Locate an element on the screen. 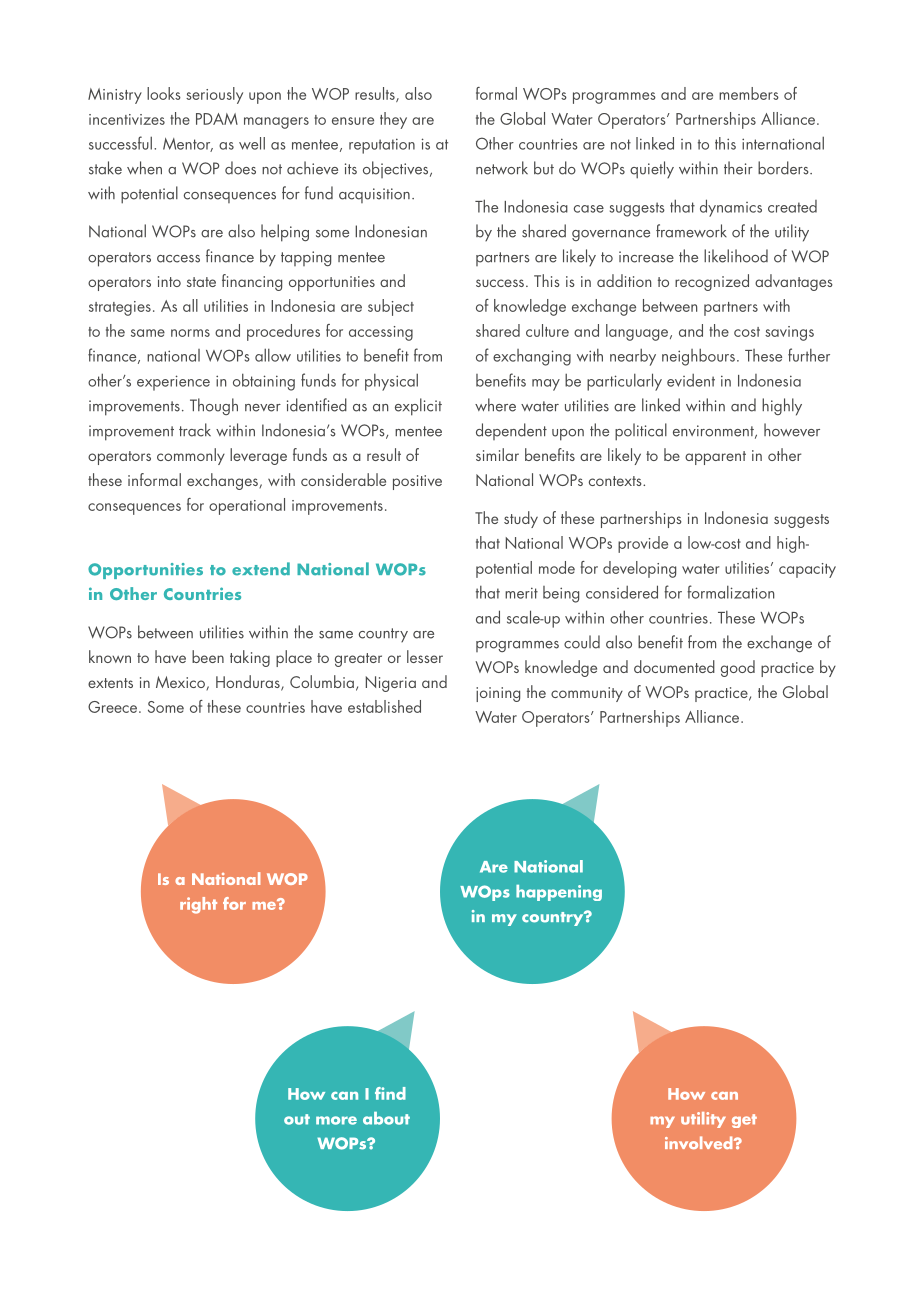  more is located at coordinates (336, 1120).
